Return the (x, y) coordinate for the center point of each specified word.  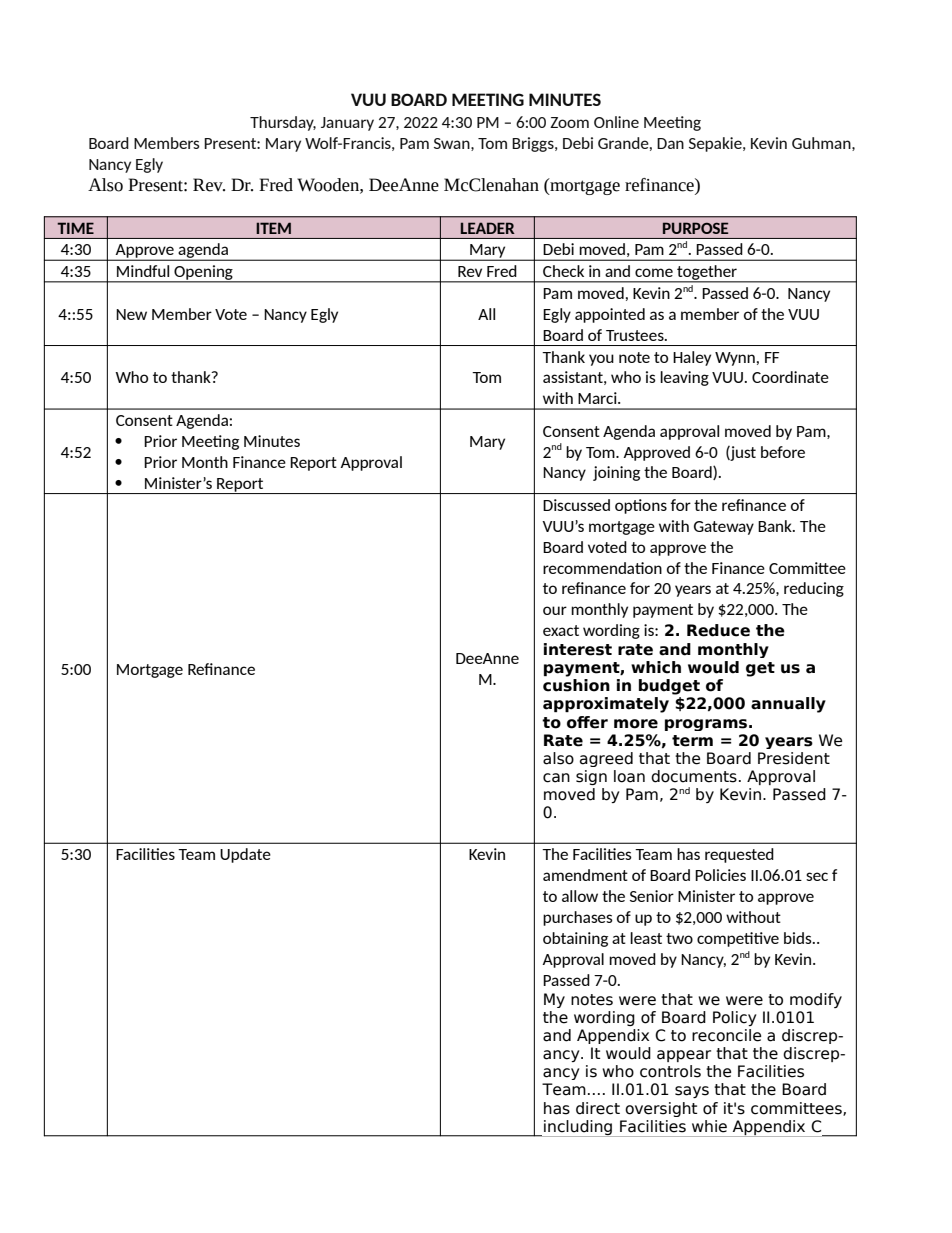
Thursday (283, 123)
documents (694, 776)
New (131, 314)
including (578, 1128)
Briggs (534, 144)
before (783, 452)
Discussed (576, 505)
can (556, 778)
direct (598, 1108)
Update (245, 855)
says (692, 1092)
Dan (670, 143)
